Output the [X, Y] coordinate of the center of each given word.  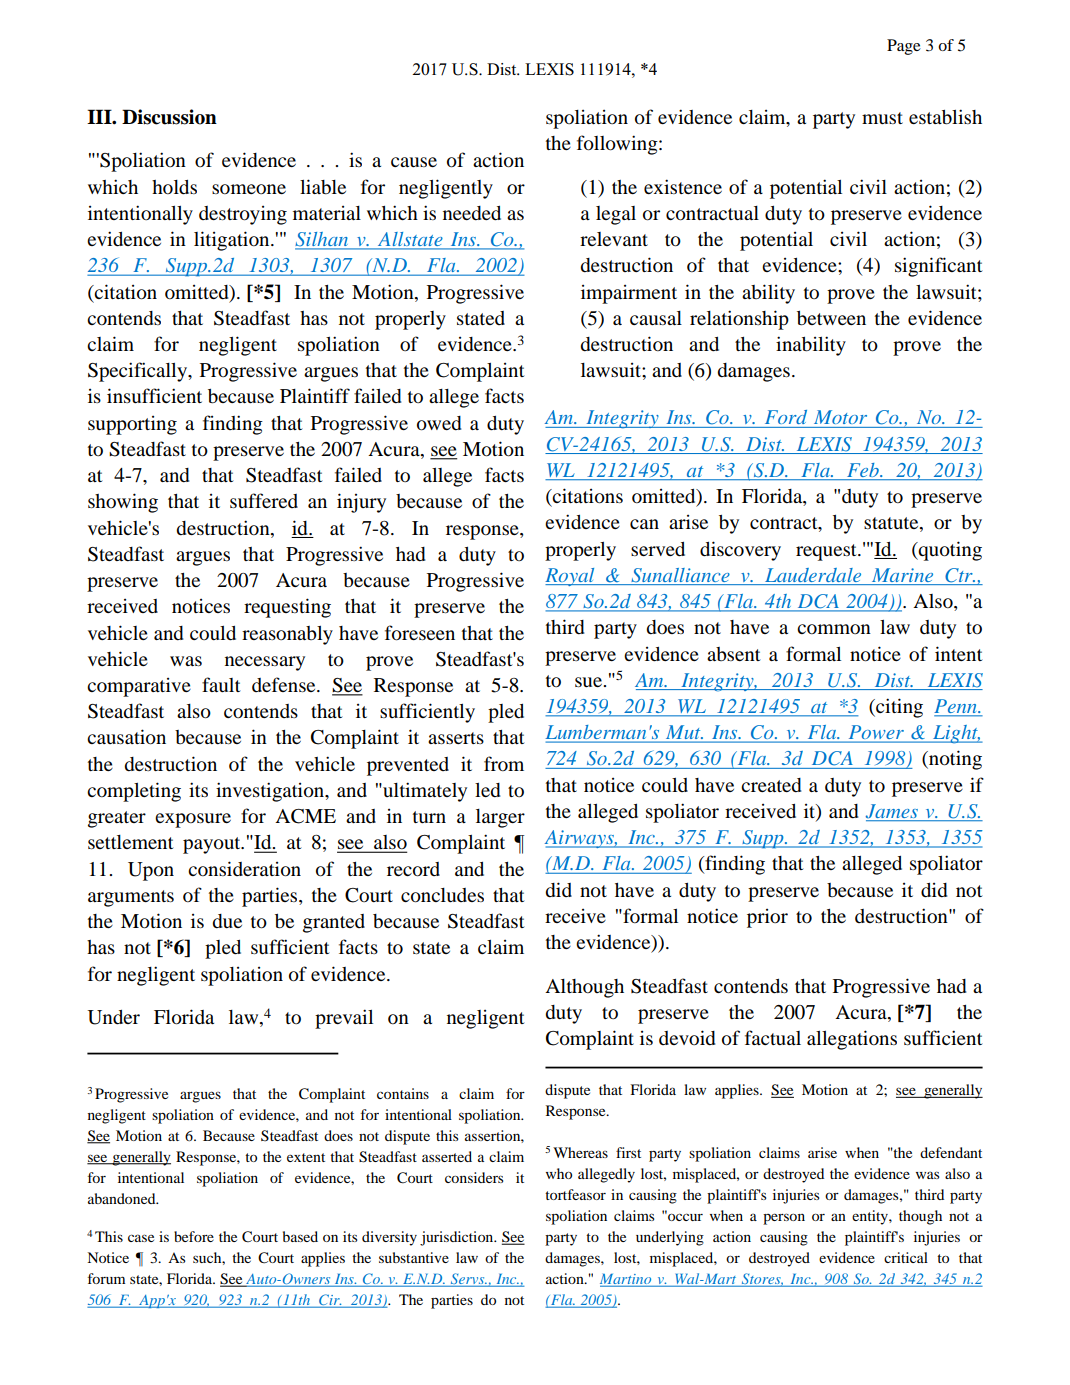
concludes [442, 895]
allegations [852, 1040]
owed [439, 423]
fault [221, 684]
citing [898, 708]
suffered [264, 500]
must [882, 118]
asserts [456, 738]
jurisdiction [458, 1238]
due [227, 921]
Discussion [169, 117]
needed [472, 213]
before [194, 1236]
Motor [840, 417]
